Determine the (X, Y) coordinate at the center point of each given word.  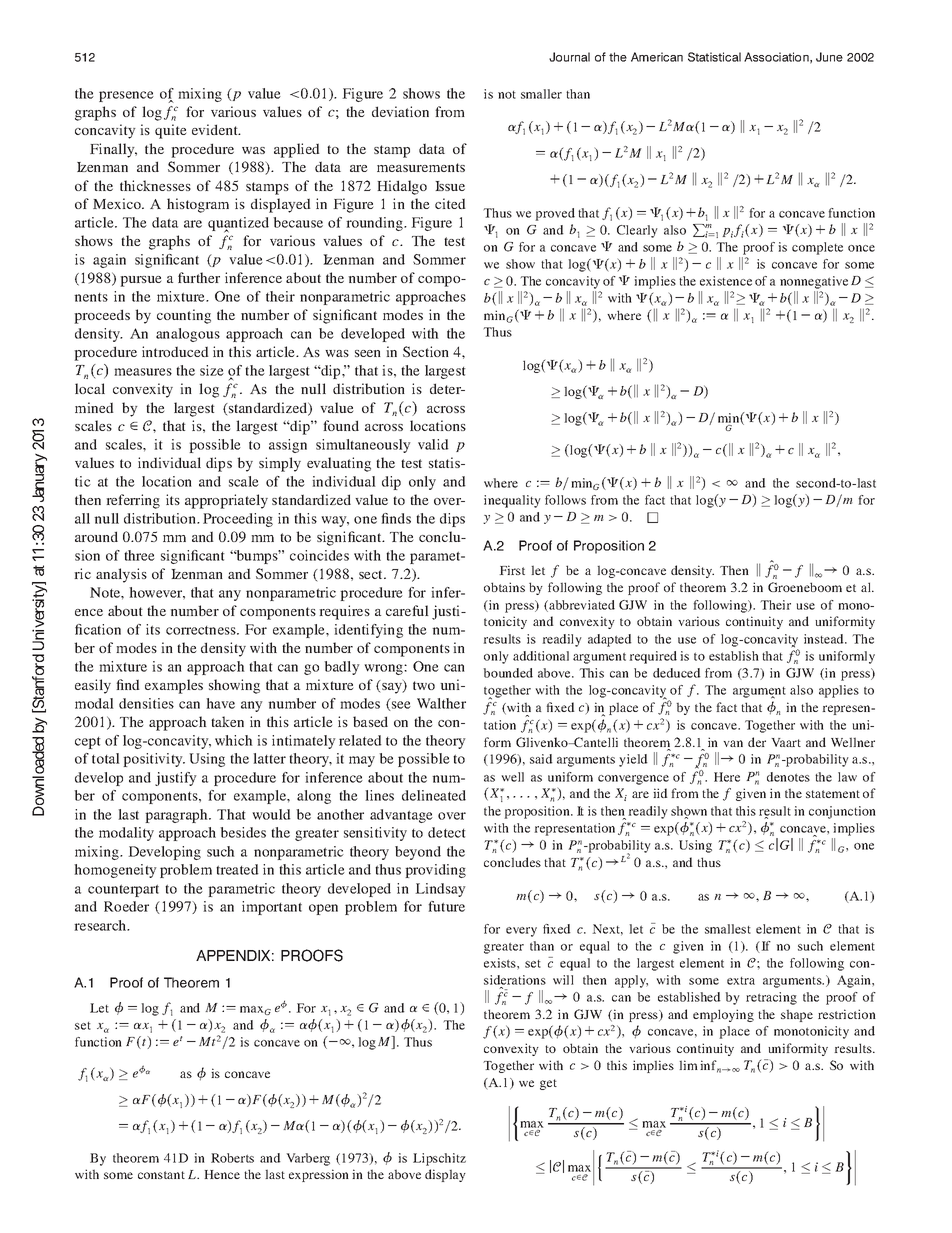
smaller (541, 94)
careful (407, 610)
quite (170, 131)
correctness (202, 630)
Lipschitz (439, 1159)
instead (825, 639)
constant (161, 1175)
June (829, 57)
